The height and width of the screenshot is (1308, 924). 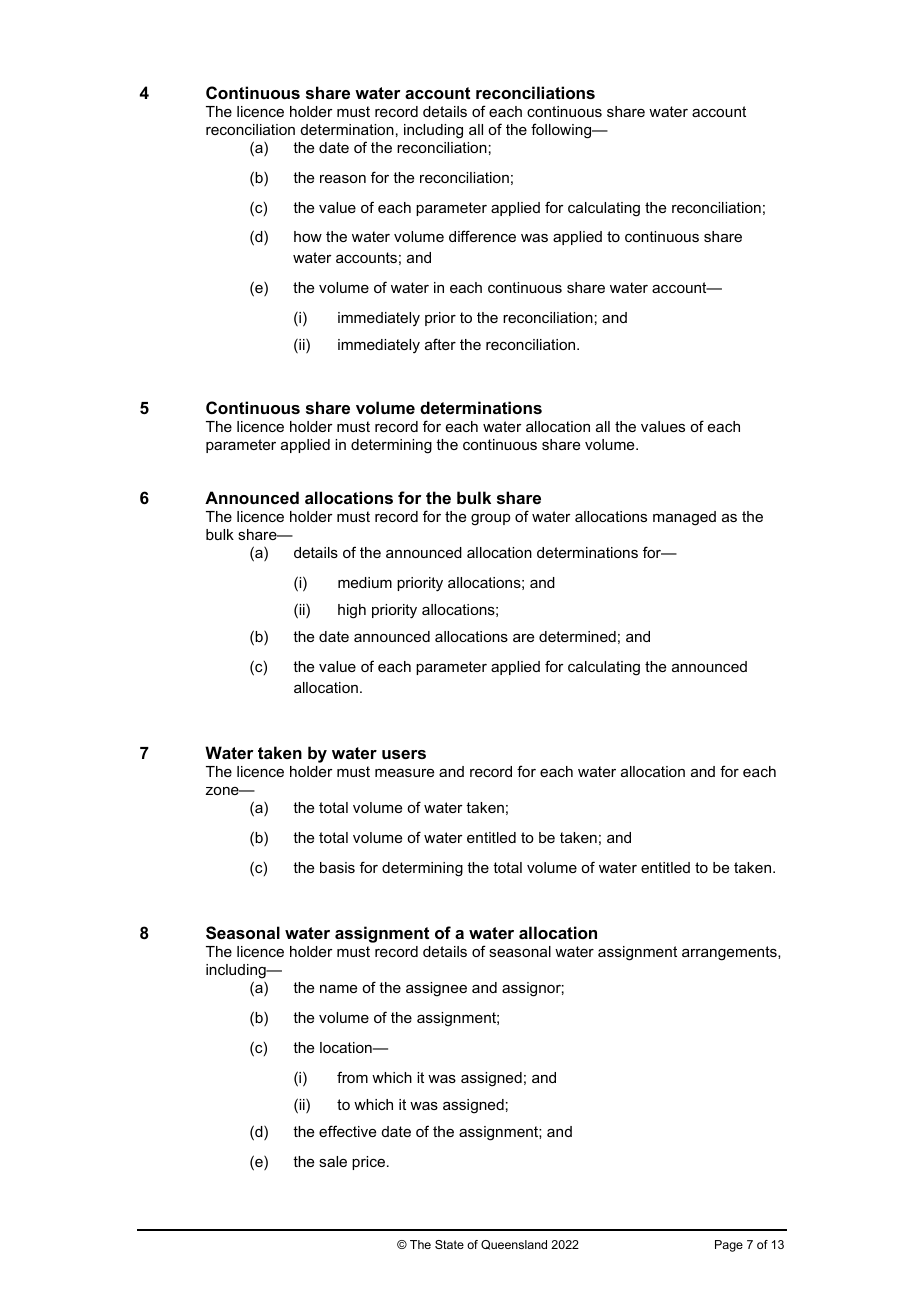 I want to click on Queensland, so click(x=514, y=1245).
